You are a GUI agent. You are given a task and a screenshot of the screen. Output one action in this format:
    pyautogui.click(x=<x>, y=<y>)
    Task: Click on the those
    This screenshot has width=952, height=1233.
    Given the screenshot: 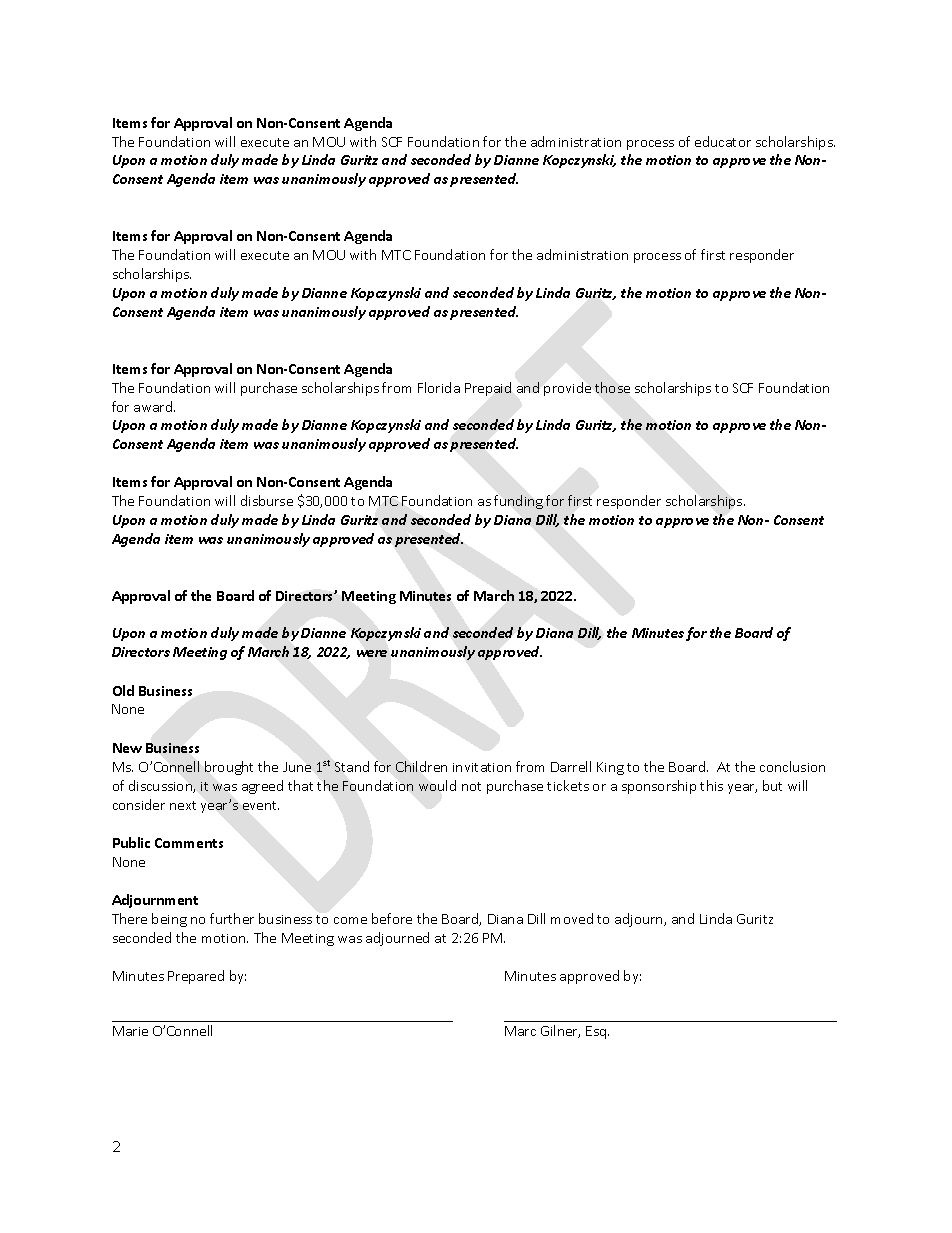 What is the action you would take?
    pyautogui.click(x=612, y=387)
